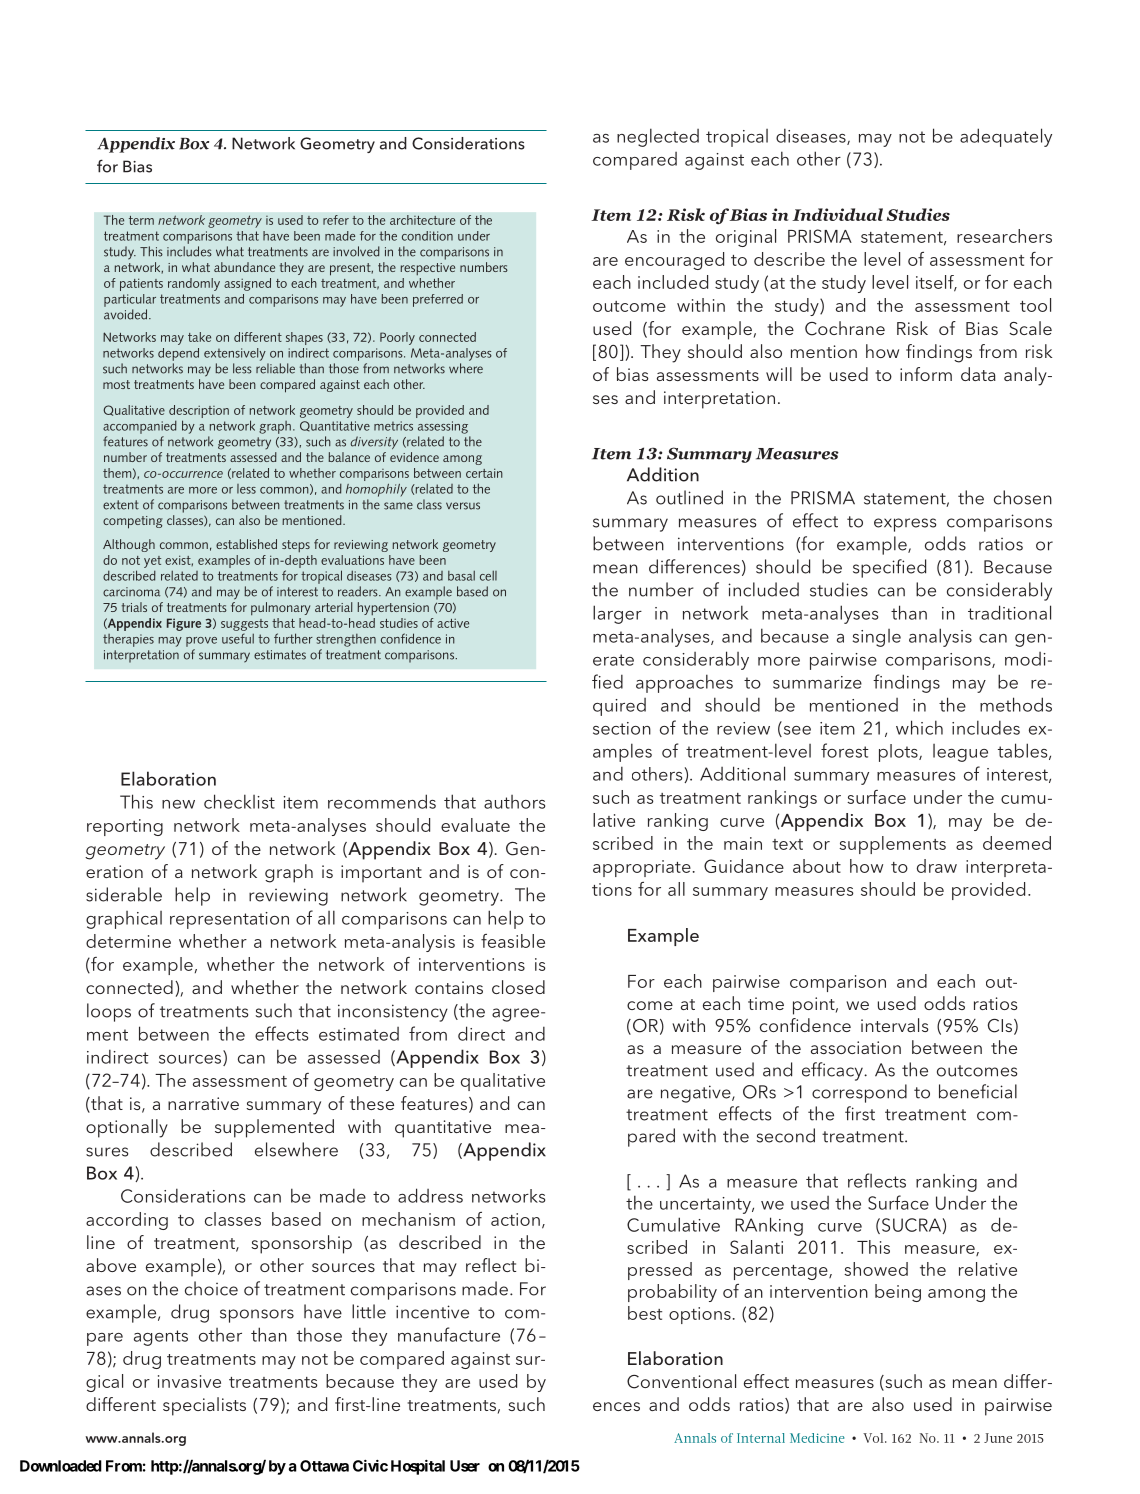 Image resolution: width=1140 pixels, height=1494 pixels. I want to click on versus, so click(463, 506).
